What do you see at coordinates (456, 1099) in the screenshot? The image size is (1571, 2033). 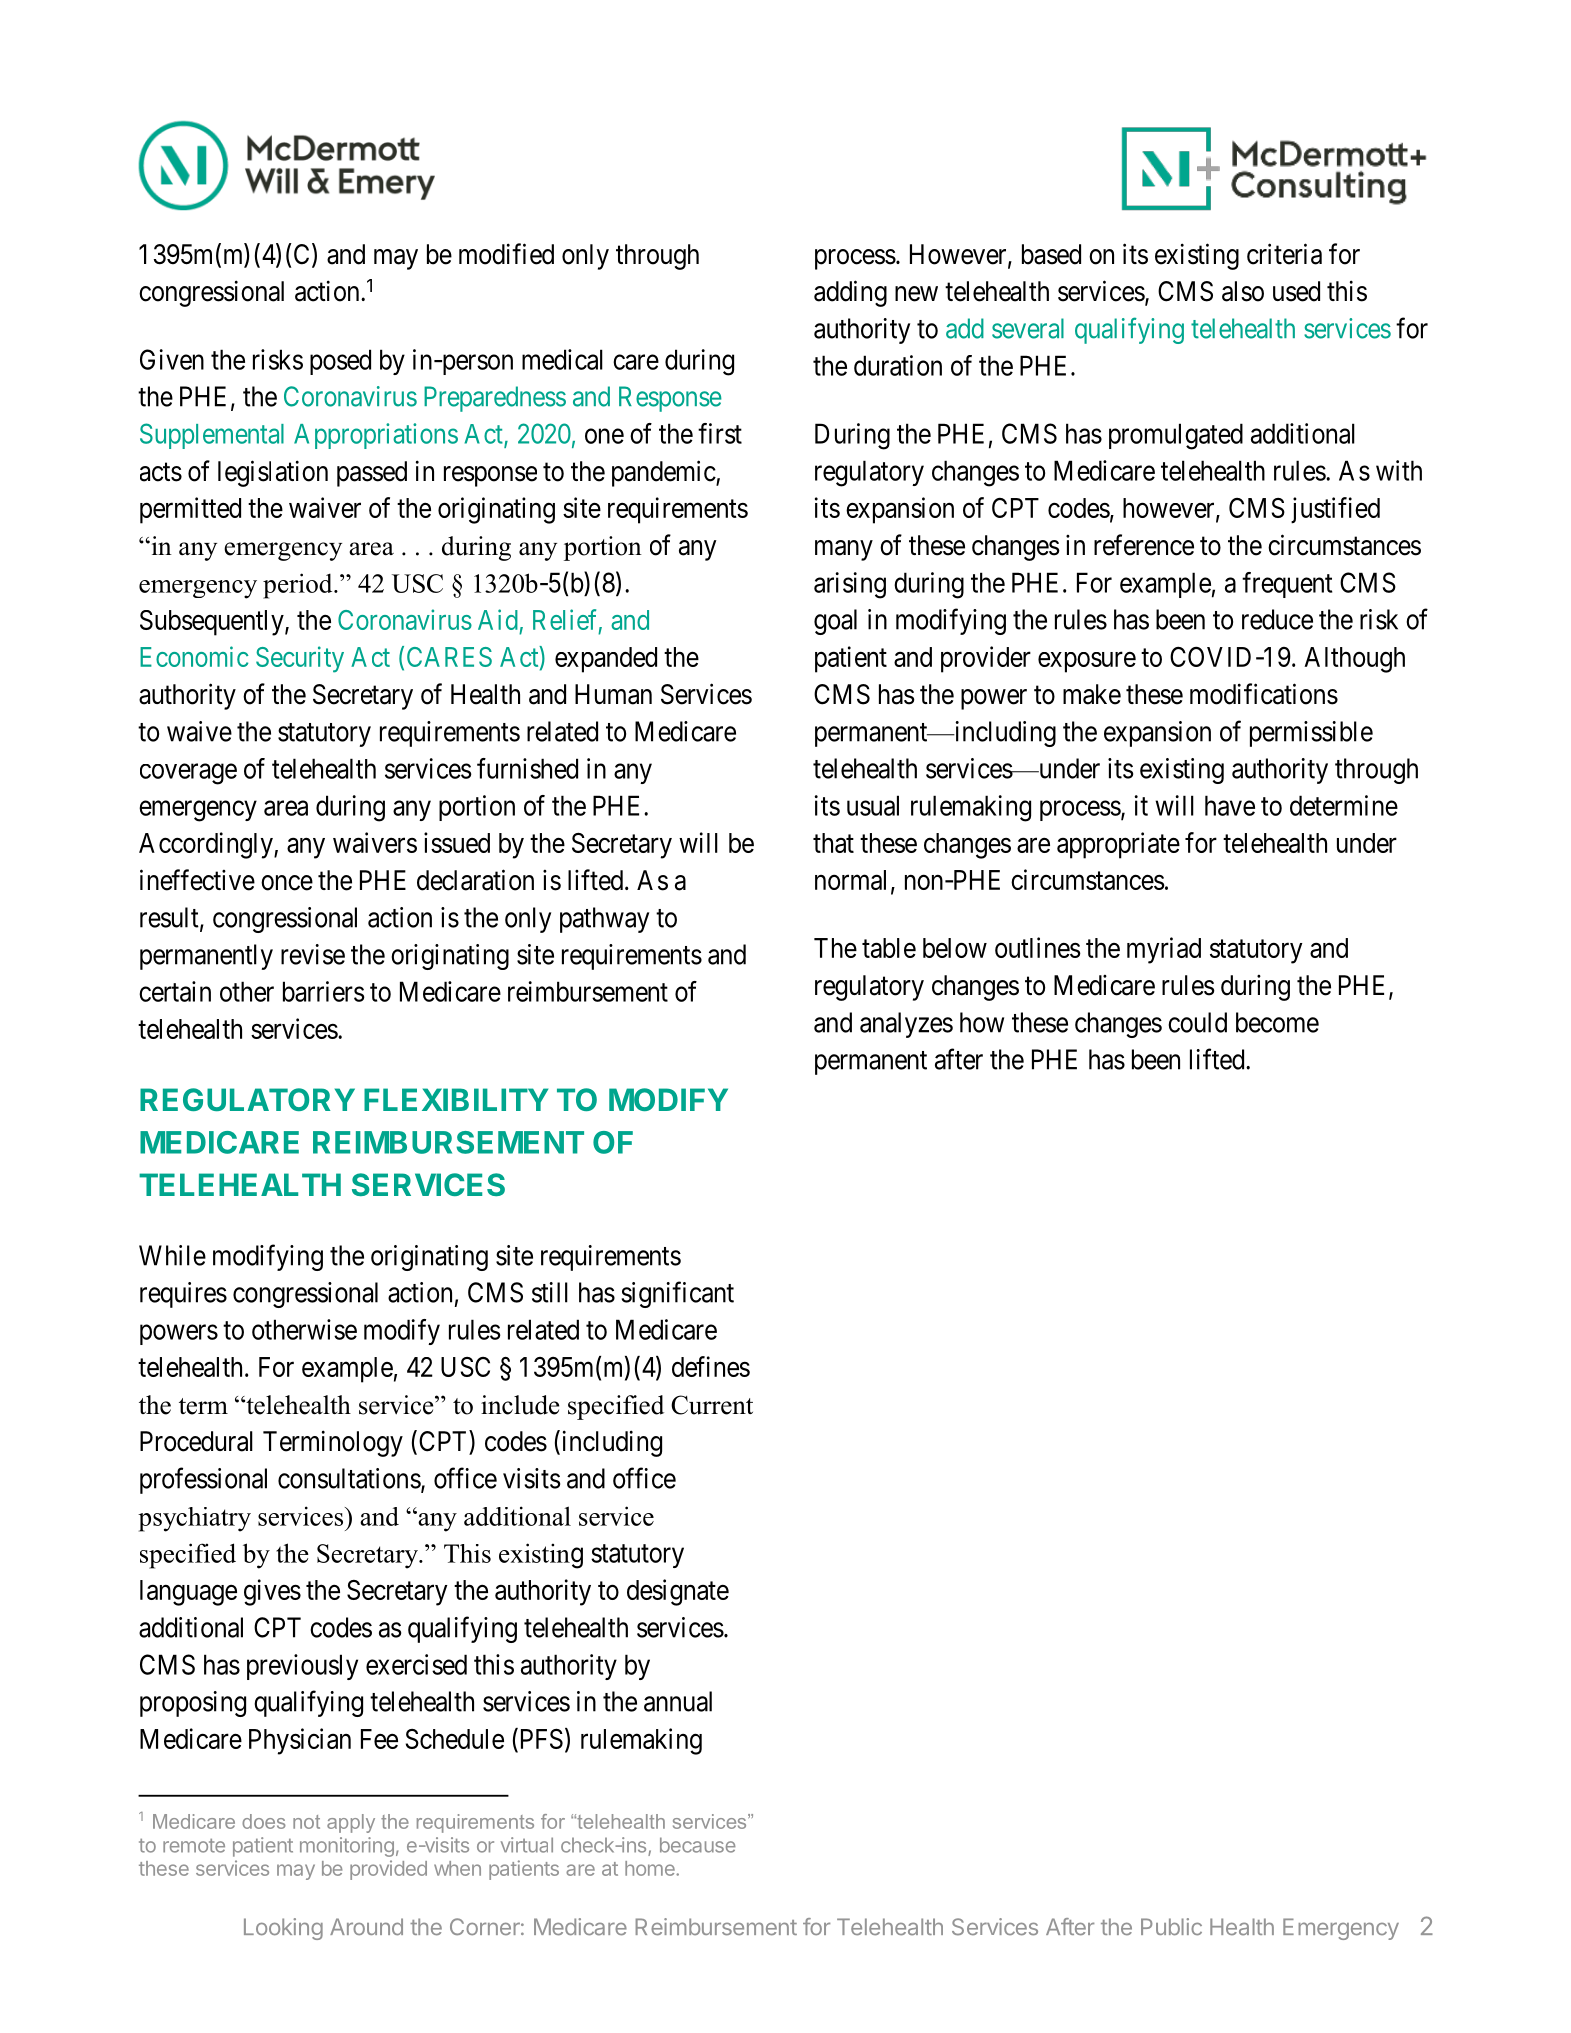 I see `FLEXIBILITY` at bounding box center [456, 1099].
